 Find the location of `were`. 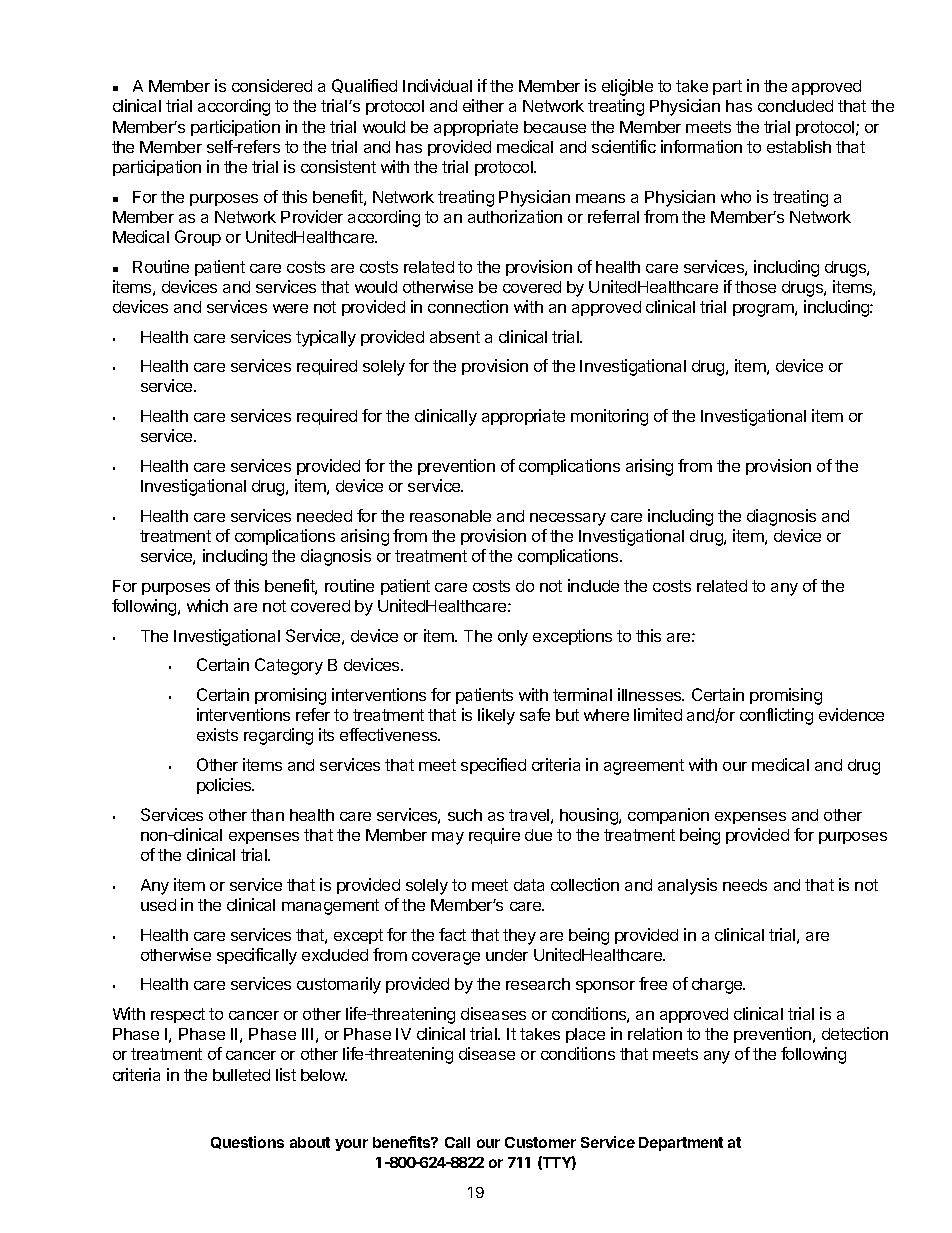

were is located at coordinates (290, 308).
